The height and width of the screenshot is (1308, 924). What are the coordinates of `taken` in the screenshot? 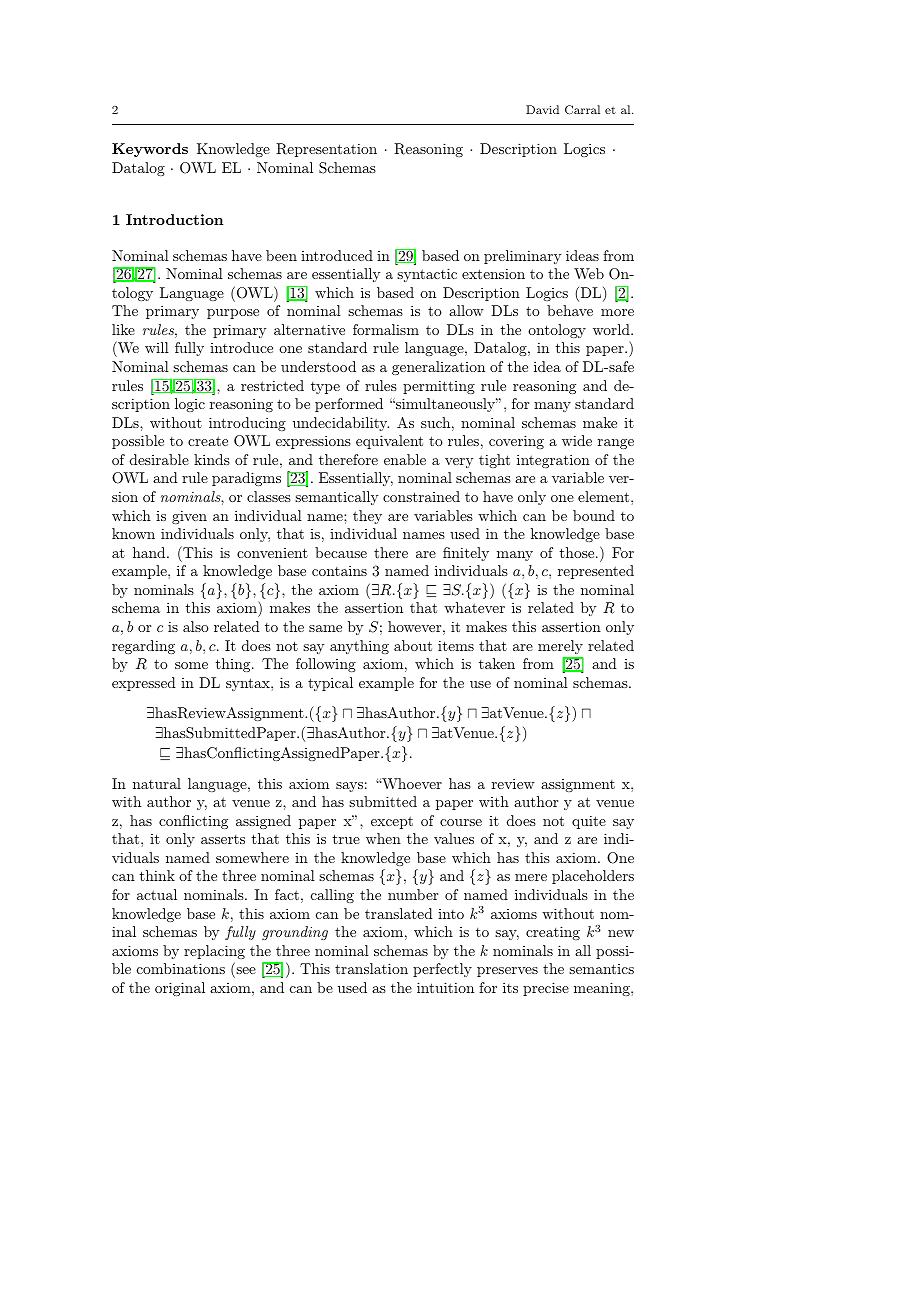 It's located at (497, 663).
